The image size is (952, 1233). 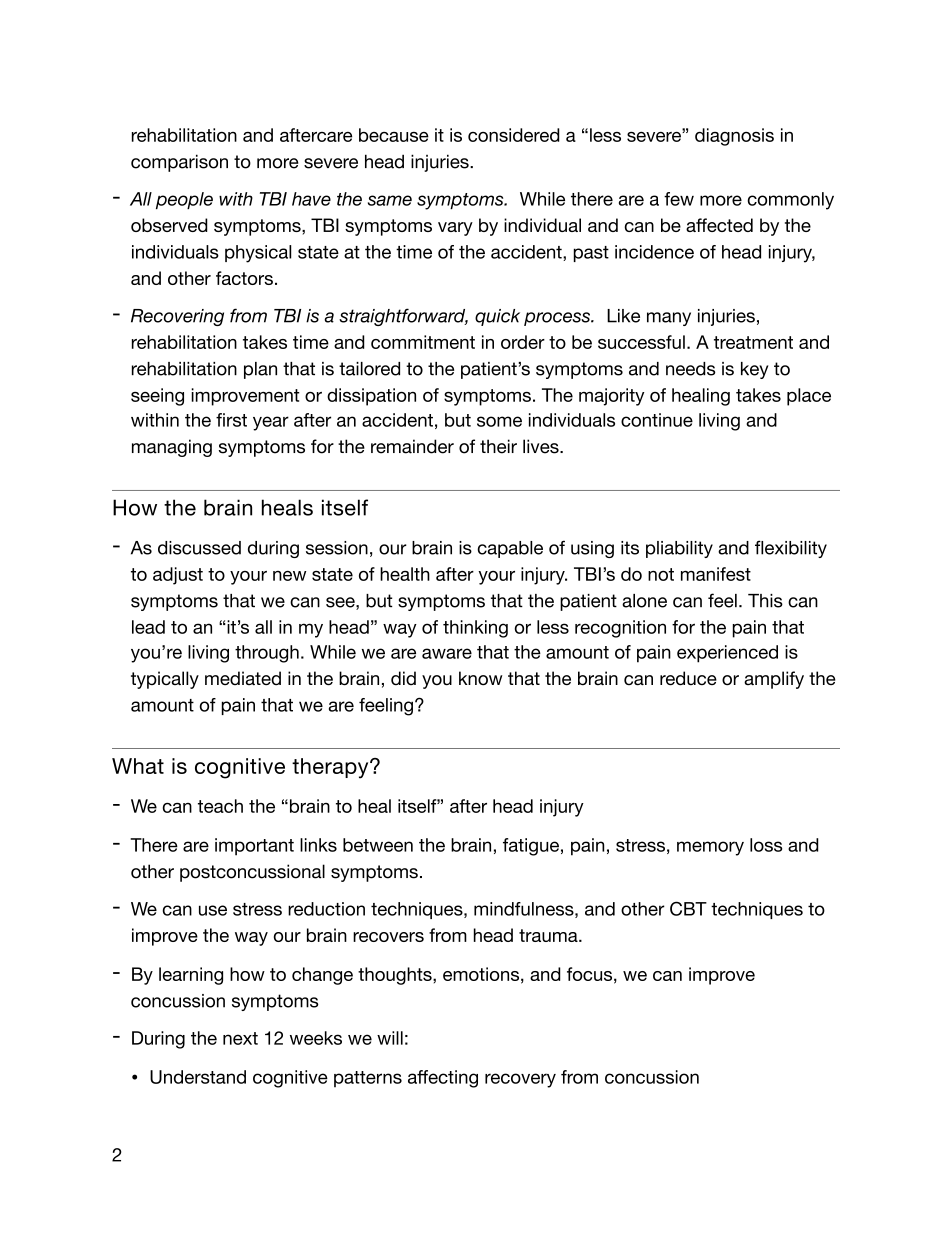 I want to click on recovery, so click(x=520, y=1080).
